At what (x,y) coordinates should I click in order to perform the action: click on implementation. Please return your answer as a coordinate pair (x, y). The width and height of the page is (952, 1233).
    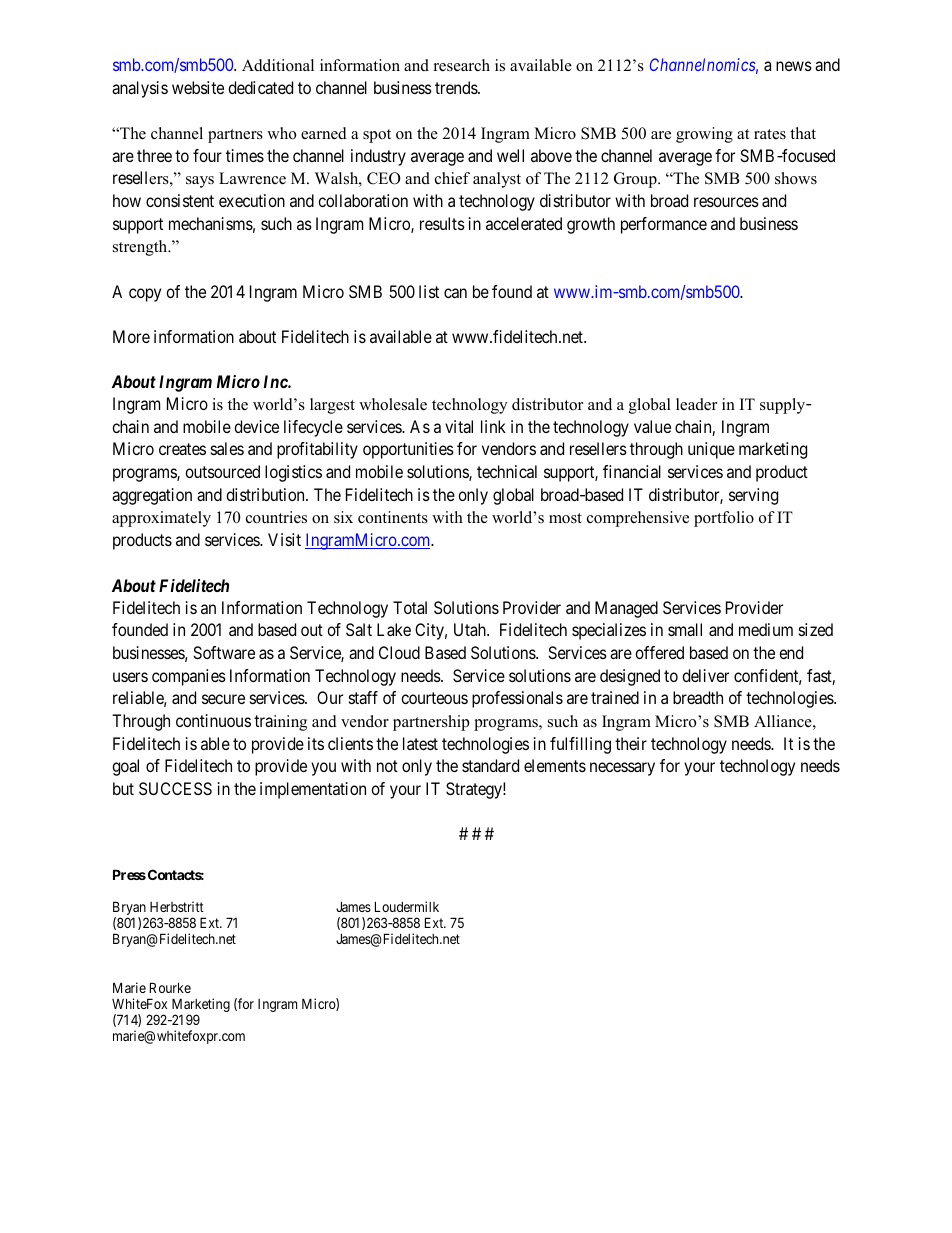
    Looking at the image, I should click on (313, 790).
